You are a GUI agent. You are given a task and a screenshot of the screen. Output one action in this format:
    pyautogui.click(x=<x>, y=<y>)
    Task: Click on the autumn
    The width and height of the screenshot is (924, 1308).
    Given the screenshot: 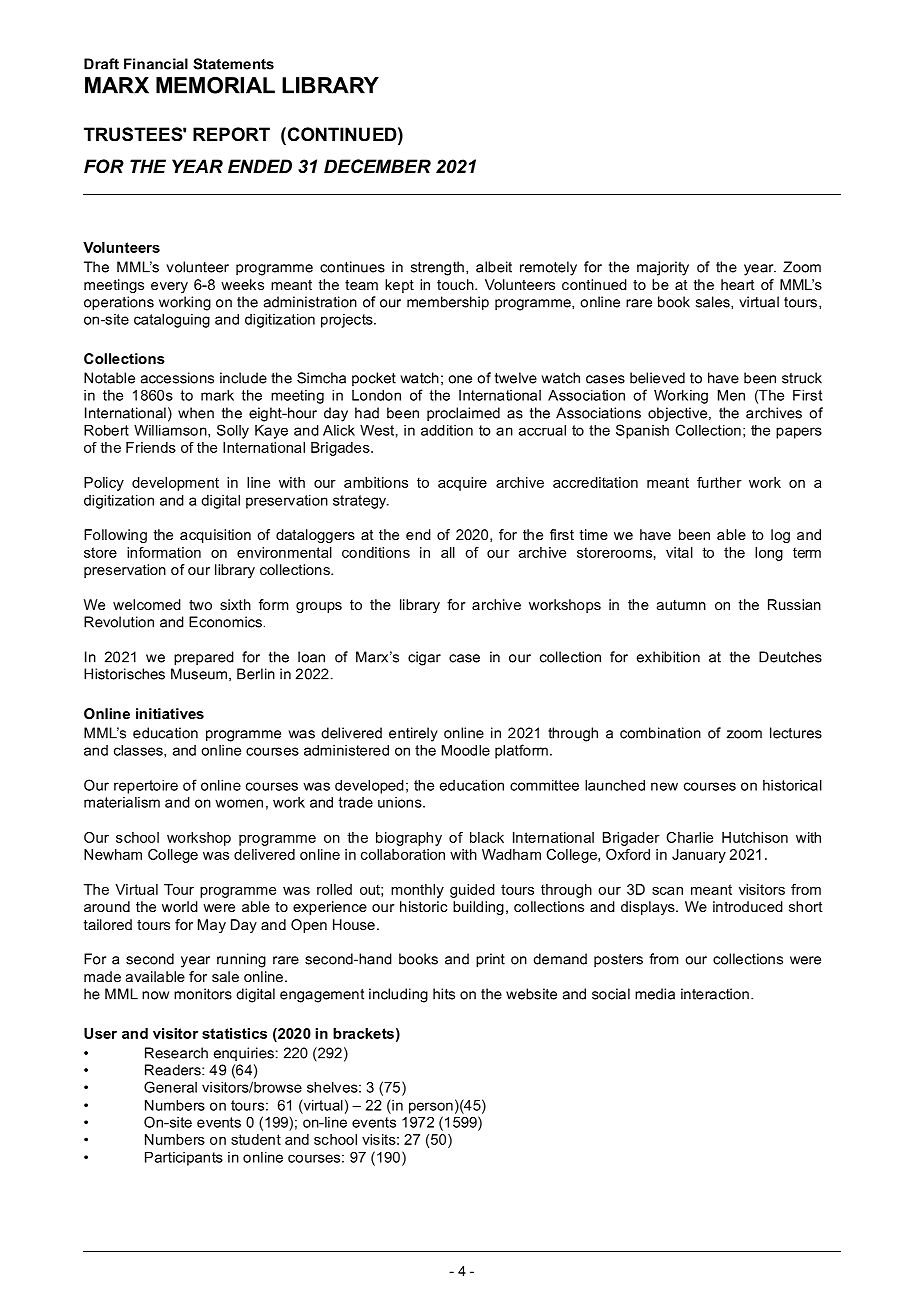 What is the action you would take?
    pyautogui.click(x=681, y=605)
